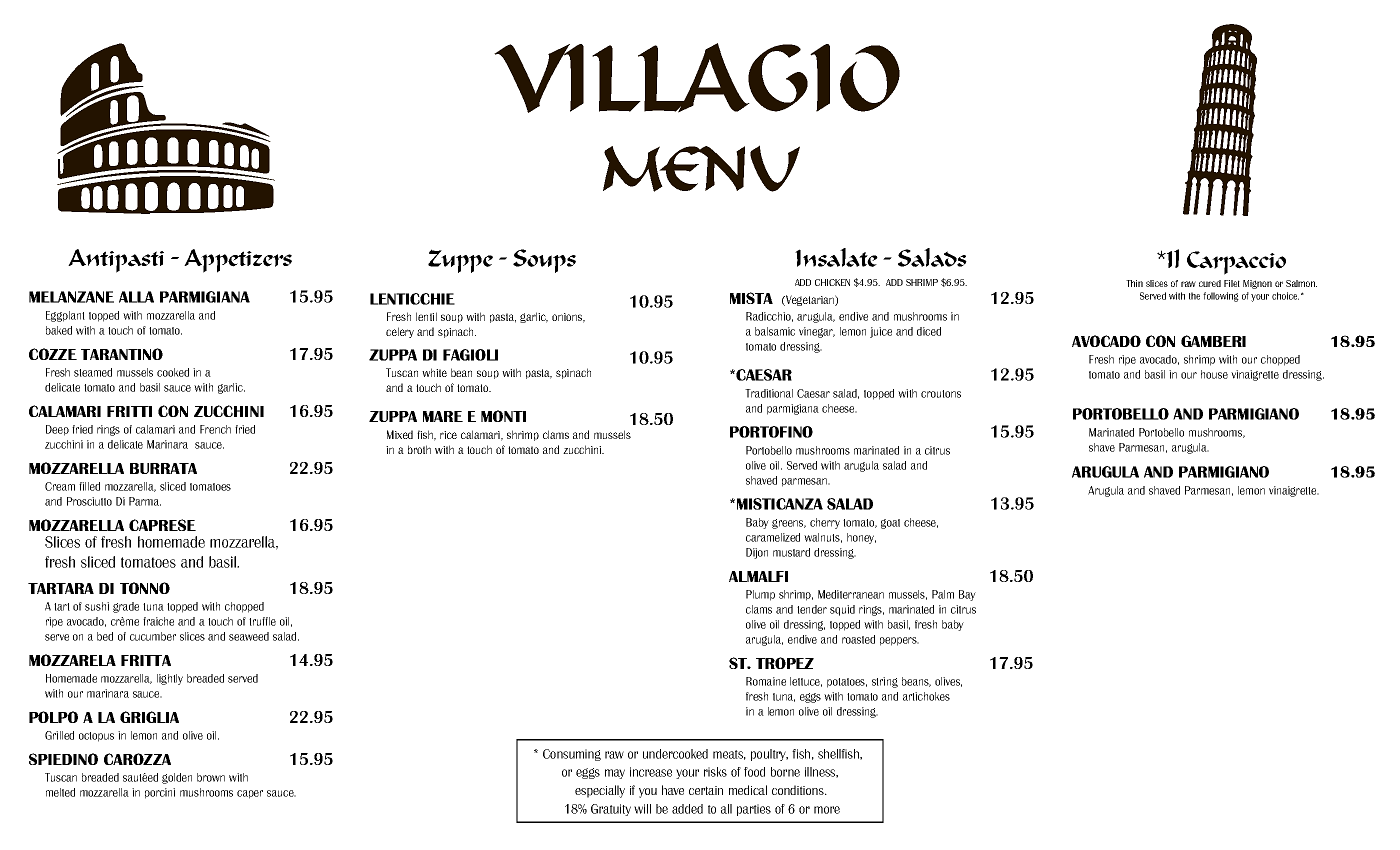 The height and width of the document is (850, 1400). Describe the element at coordinates (890, 524) in the document. I see `goat` at that location.
